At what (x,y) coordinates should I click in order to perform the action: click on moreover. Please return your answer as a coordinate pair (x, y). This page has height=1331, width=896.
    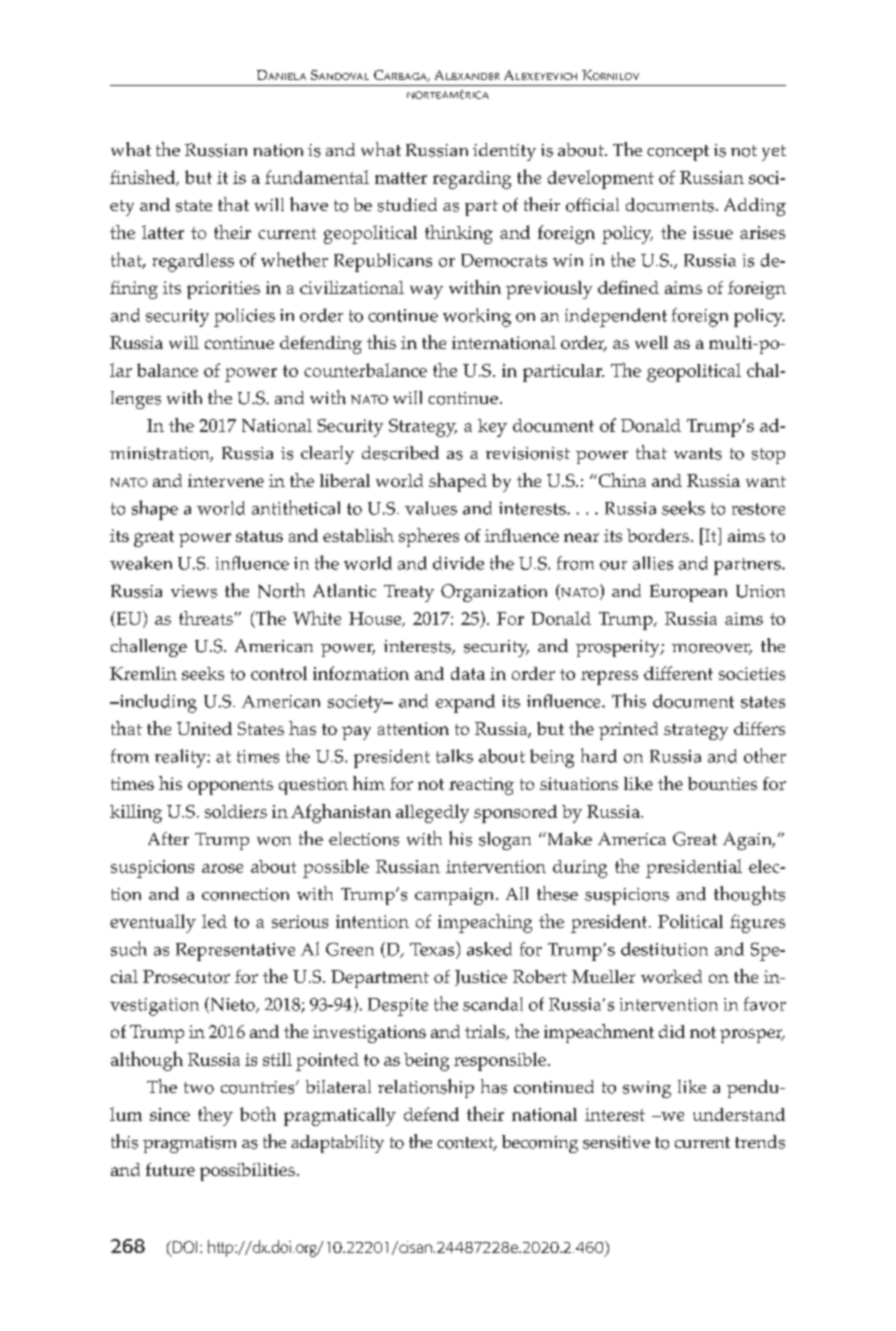
    Looking at the image, I should click on (712, 649).
